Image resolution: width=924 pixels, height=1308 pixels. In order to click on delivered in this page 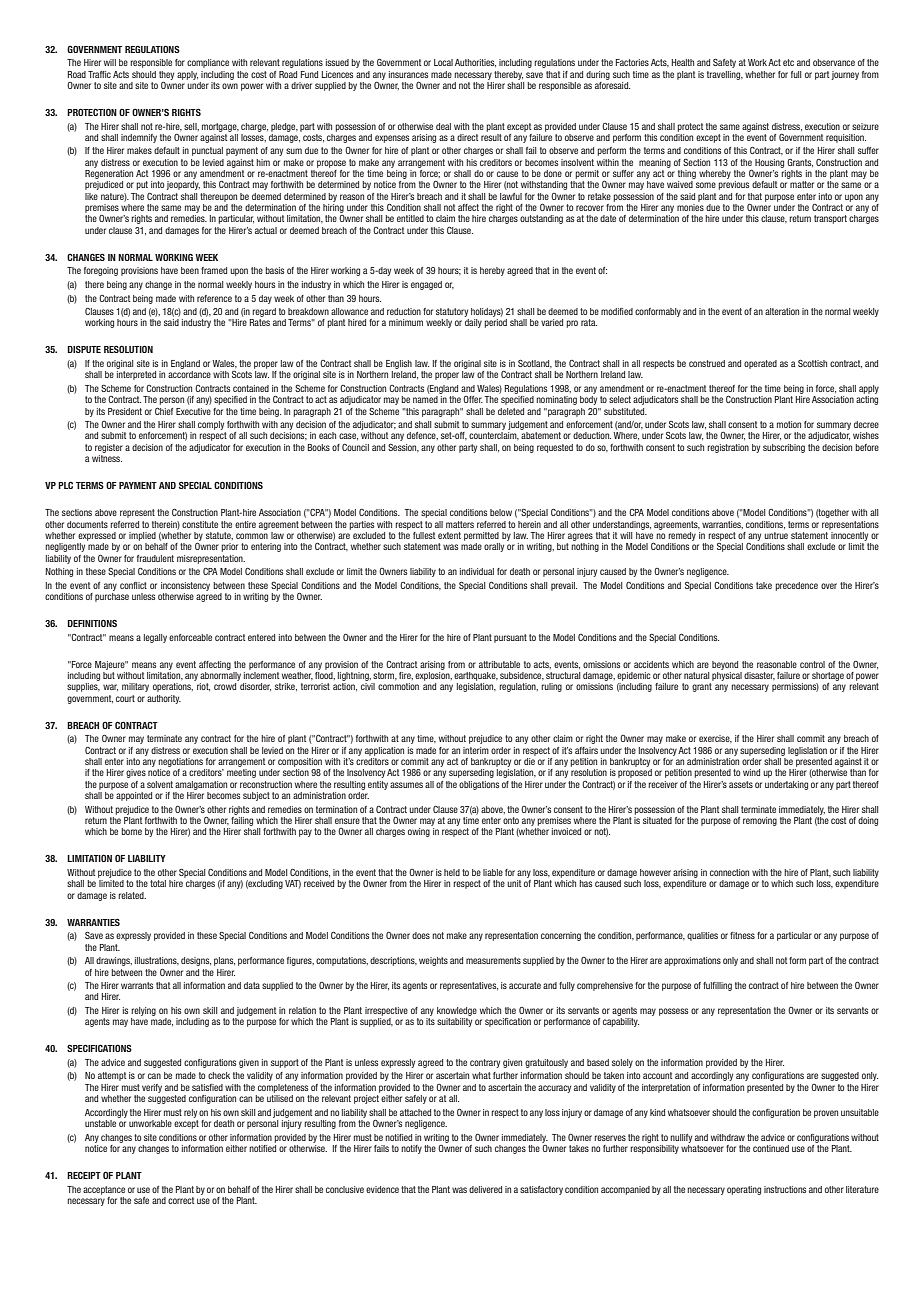, I will do `click(485, 1189)`.
